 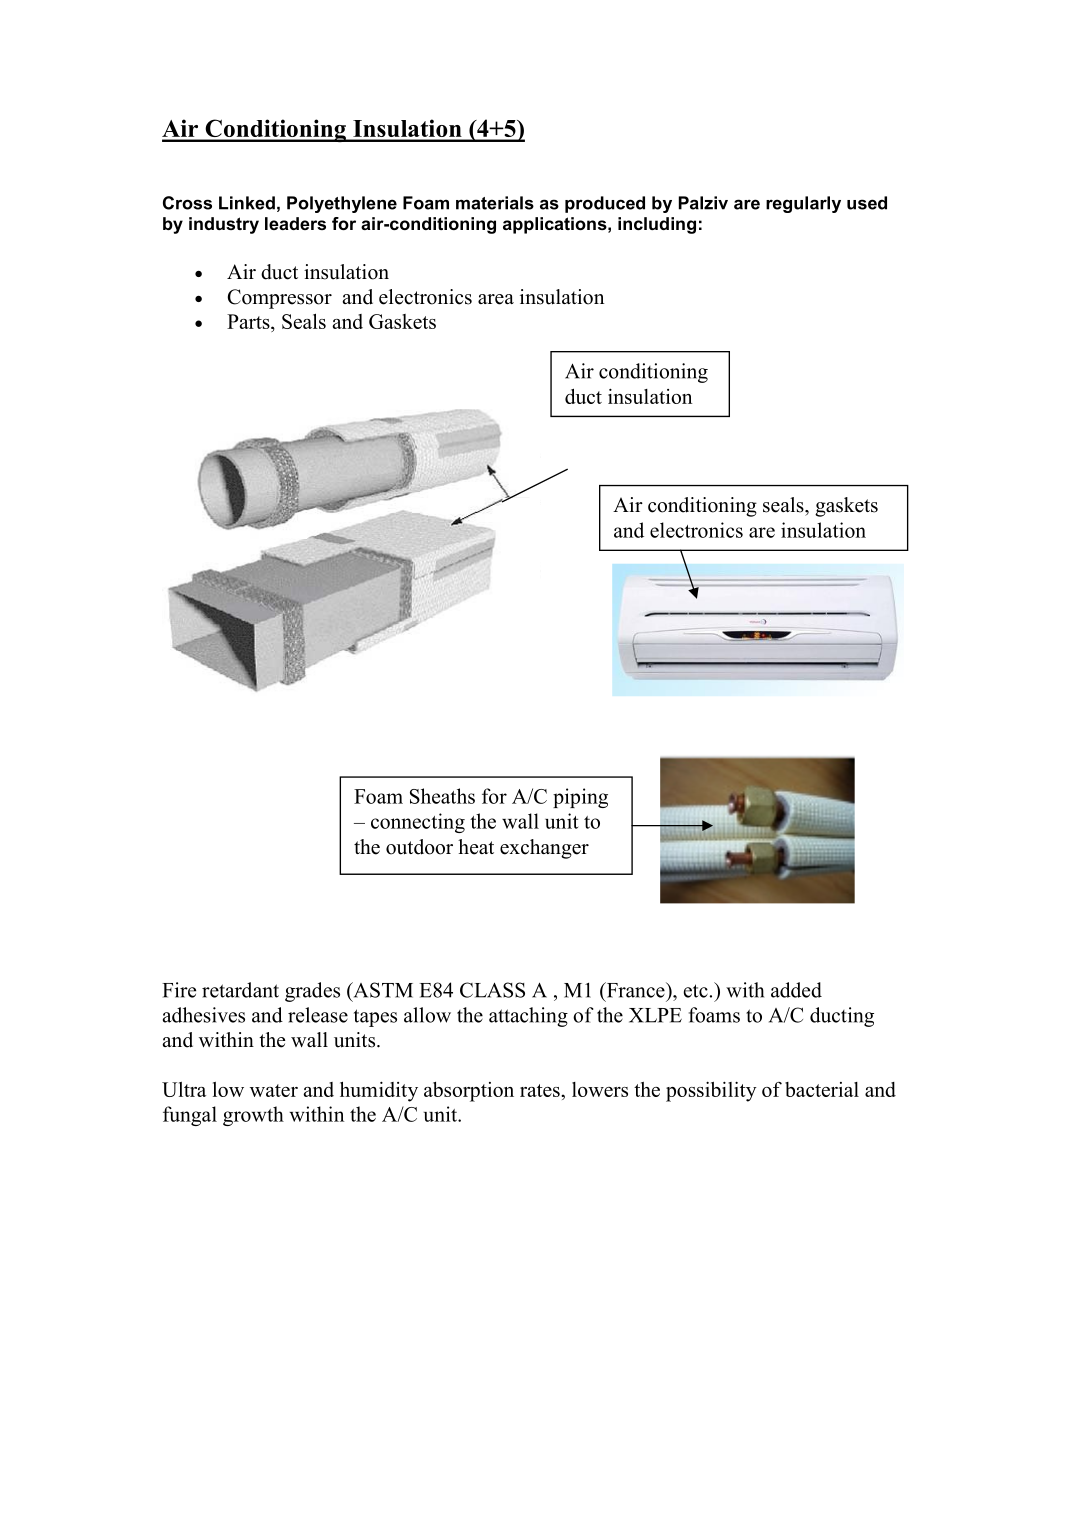 I want to click on regularly, so click(x=803, y=204).
